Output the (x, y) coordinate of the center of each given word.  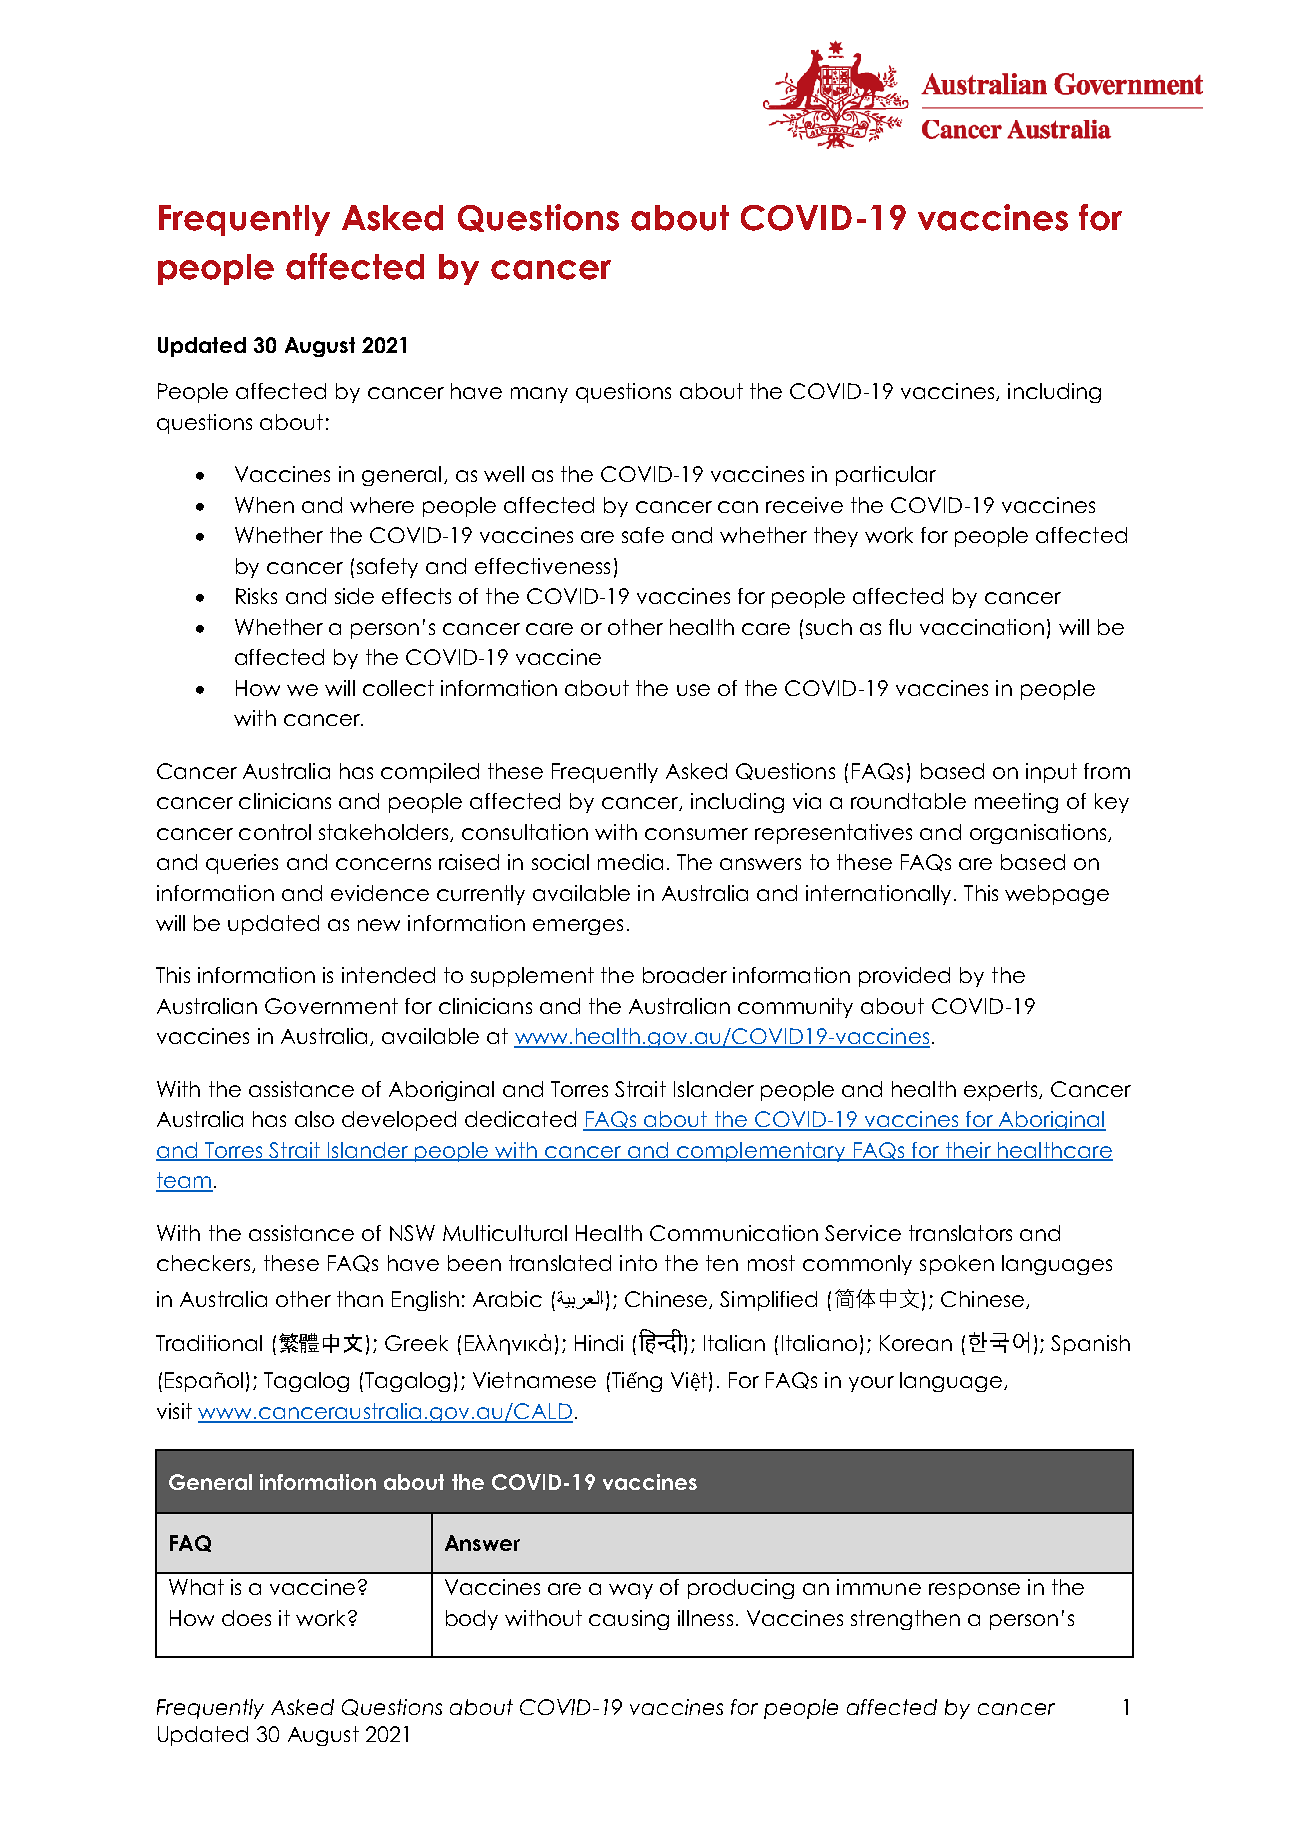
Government (331, 1006)
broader (685, 975)
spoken (957, 1265)
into (638, 1263)
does (246, 1618)
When (264, 505)
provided (904, 977)
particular (886, 476)
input (1051, 773)
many (539, 395)
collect (398, 688)
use (693, 690)
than (360, 1299)
